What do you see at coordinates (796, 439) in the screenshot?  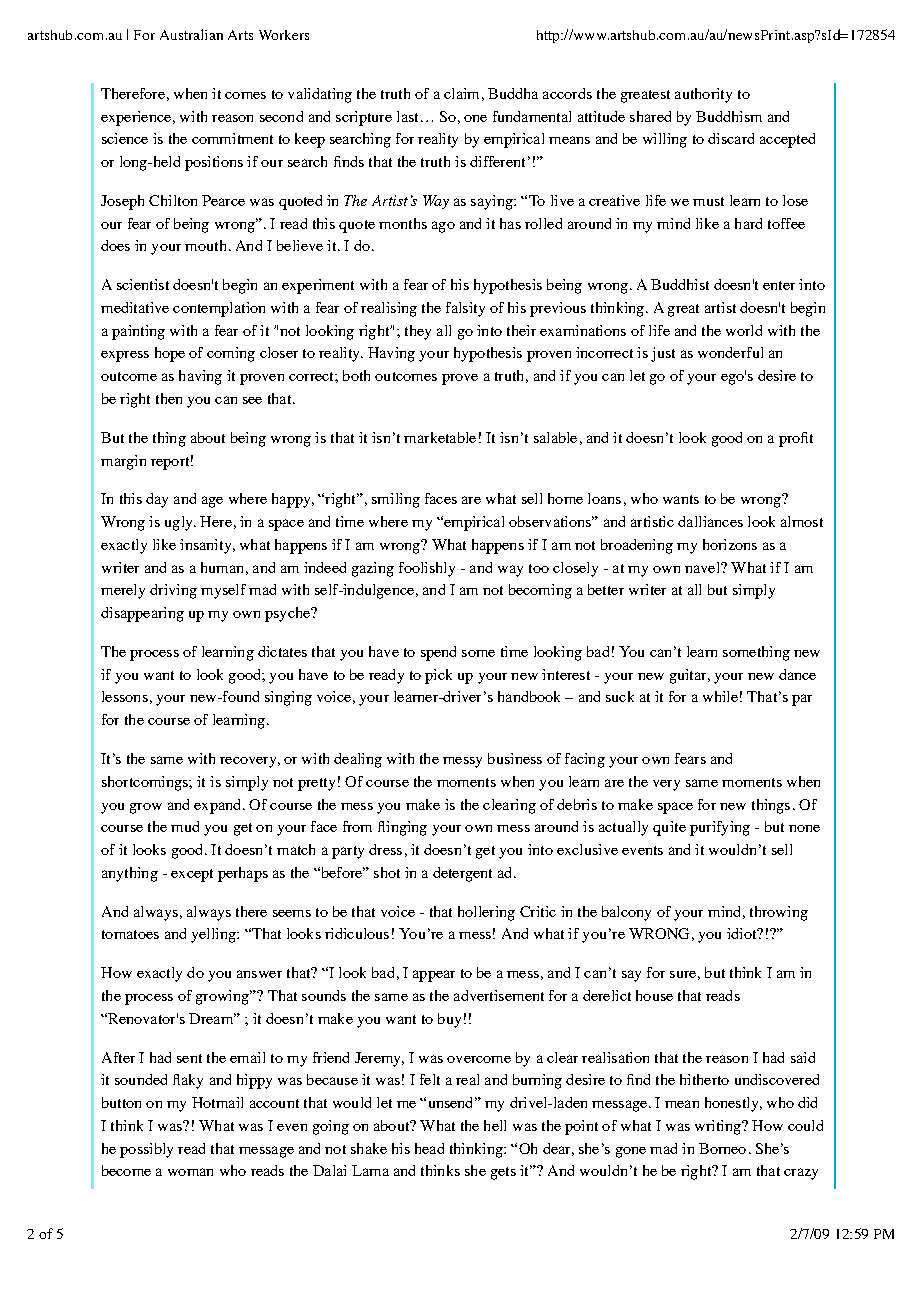 I see `profit` at bounding box center [796, 439].
